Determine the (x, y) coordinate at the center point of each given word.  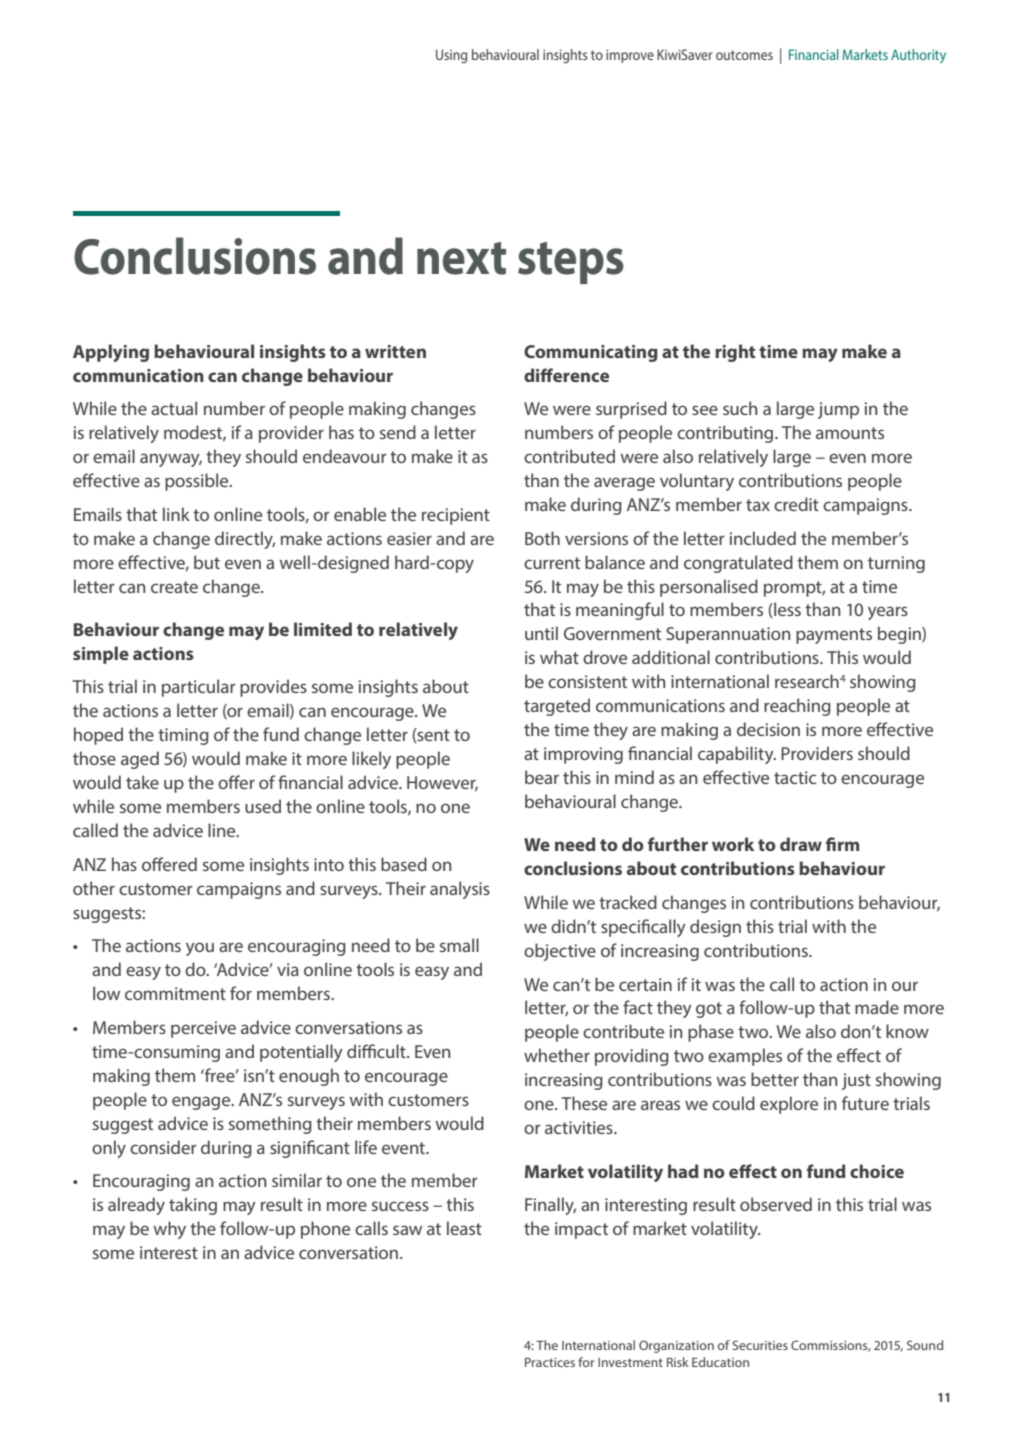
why (170, 1230)
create (174, 587)
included (763, 538)
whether (557, 1055)
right (735, 353)
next (461, 258)
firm (842, 844)
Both (542, 538)
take (142, 782)
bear (542, 777)
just (856, 1081)
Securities (760, 1345)
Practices (550, 1362)
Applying (111, 353)
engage (202, 1103)
